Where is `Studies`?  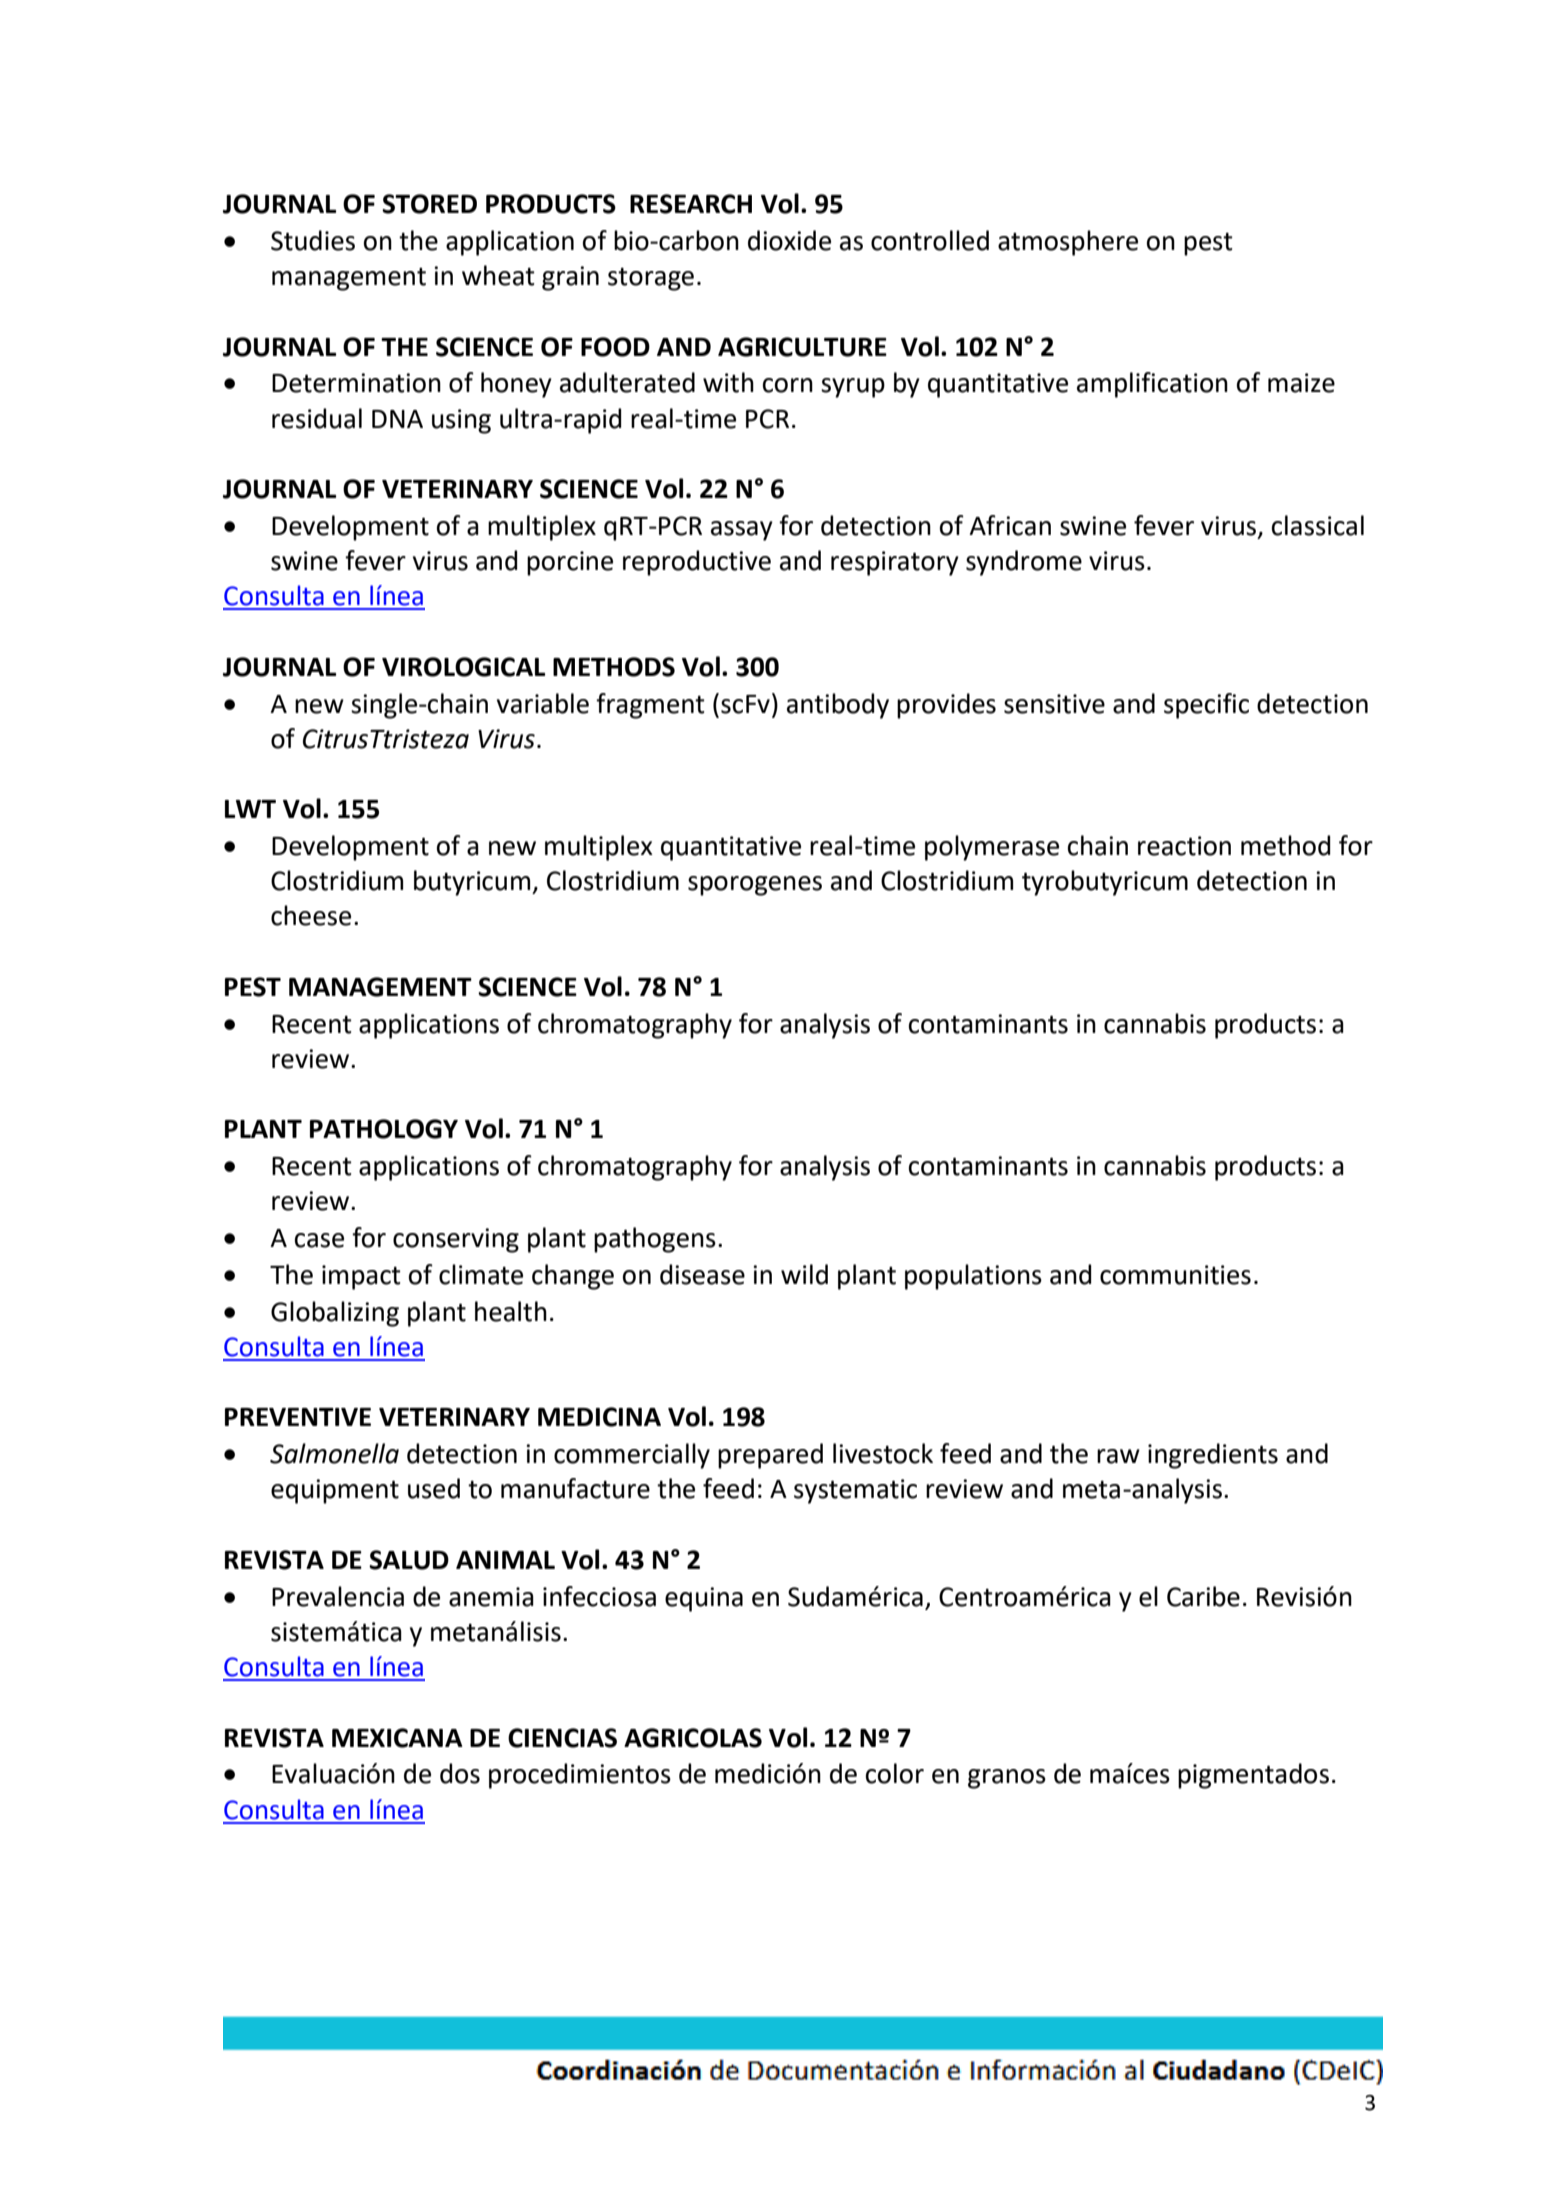
Studies is located at coordinates (313, 240).
